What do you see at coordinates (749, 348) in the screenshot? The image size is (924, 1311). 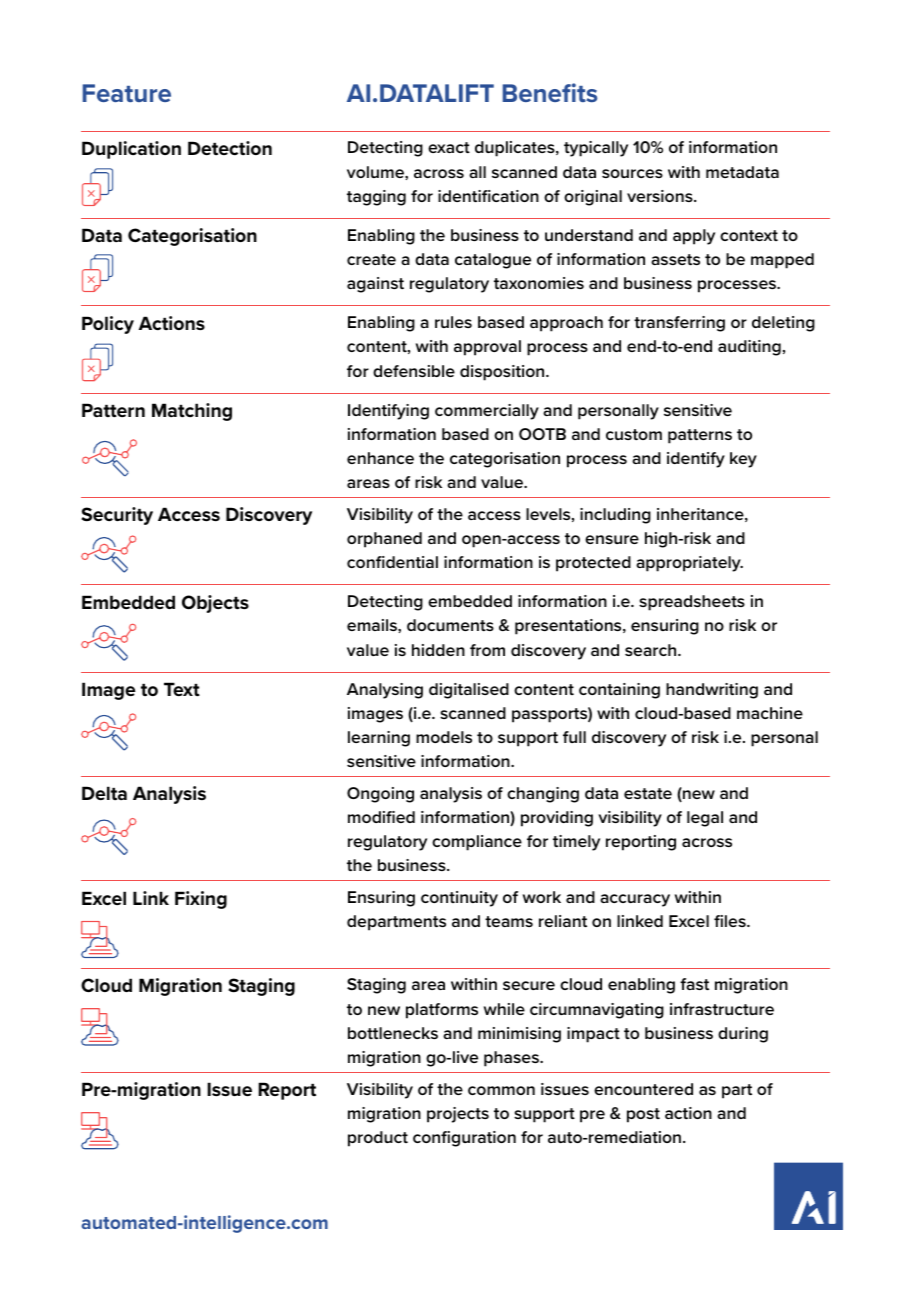 I see `auditing` at bounding box center [749, 348].
